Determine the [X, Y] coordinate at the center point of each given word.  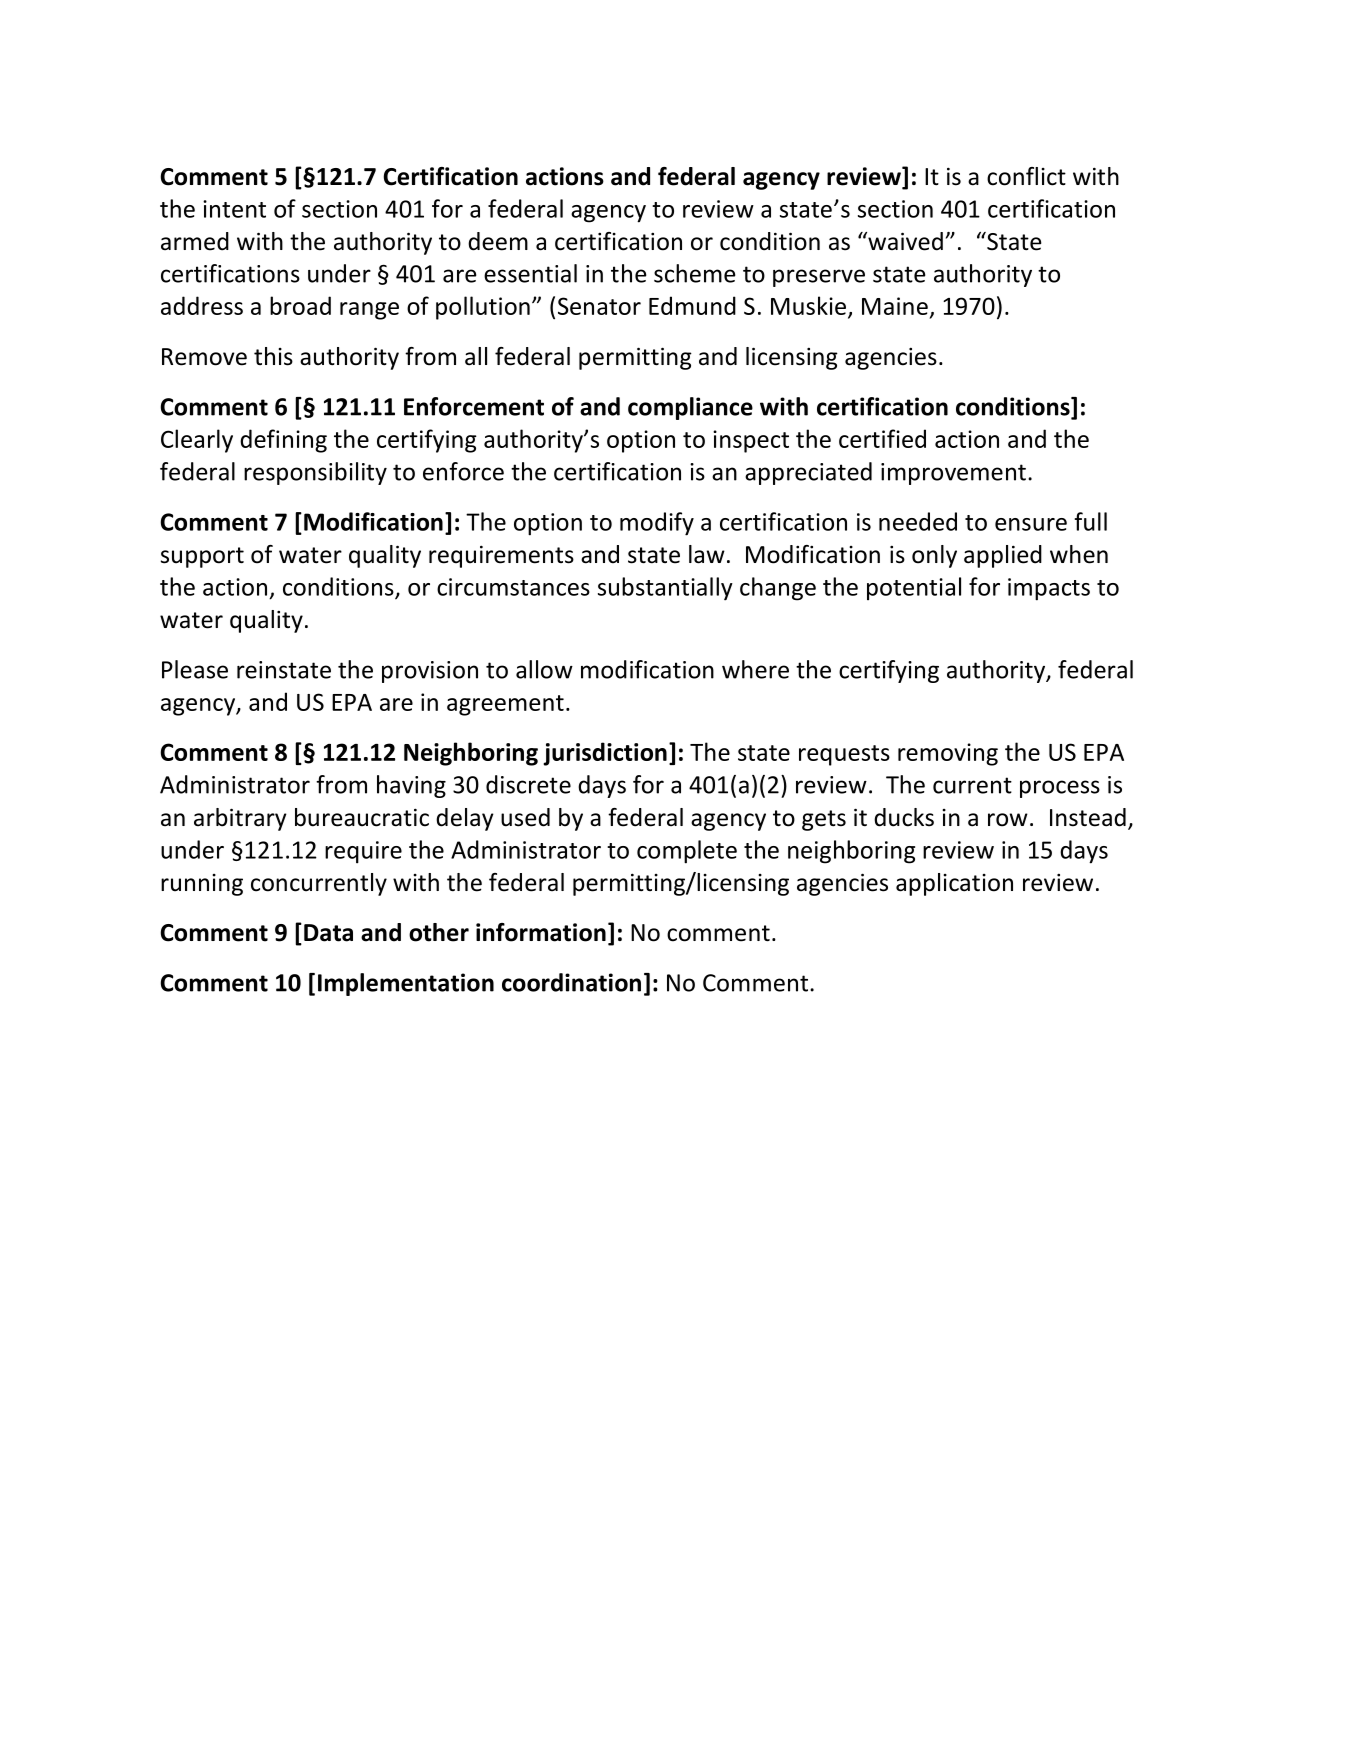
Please [195, 669]
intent [234, 209]
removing [948, 754]
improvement [953, 474]
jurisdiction [605, 754]
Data [328, 933]
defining [283, 441]
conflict [1026, 176]
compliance [690, 408]
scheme [695, 273]
